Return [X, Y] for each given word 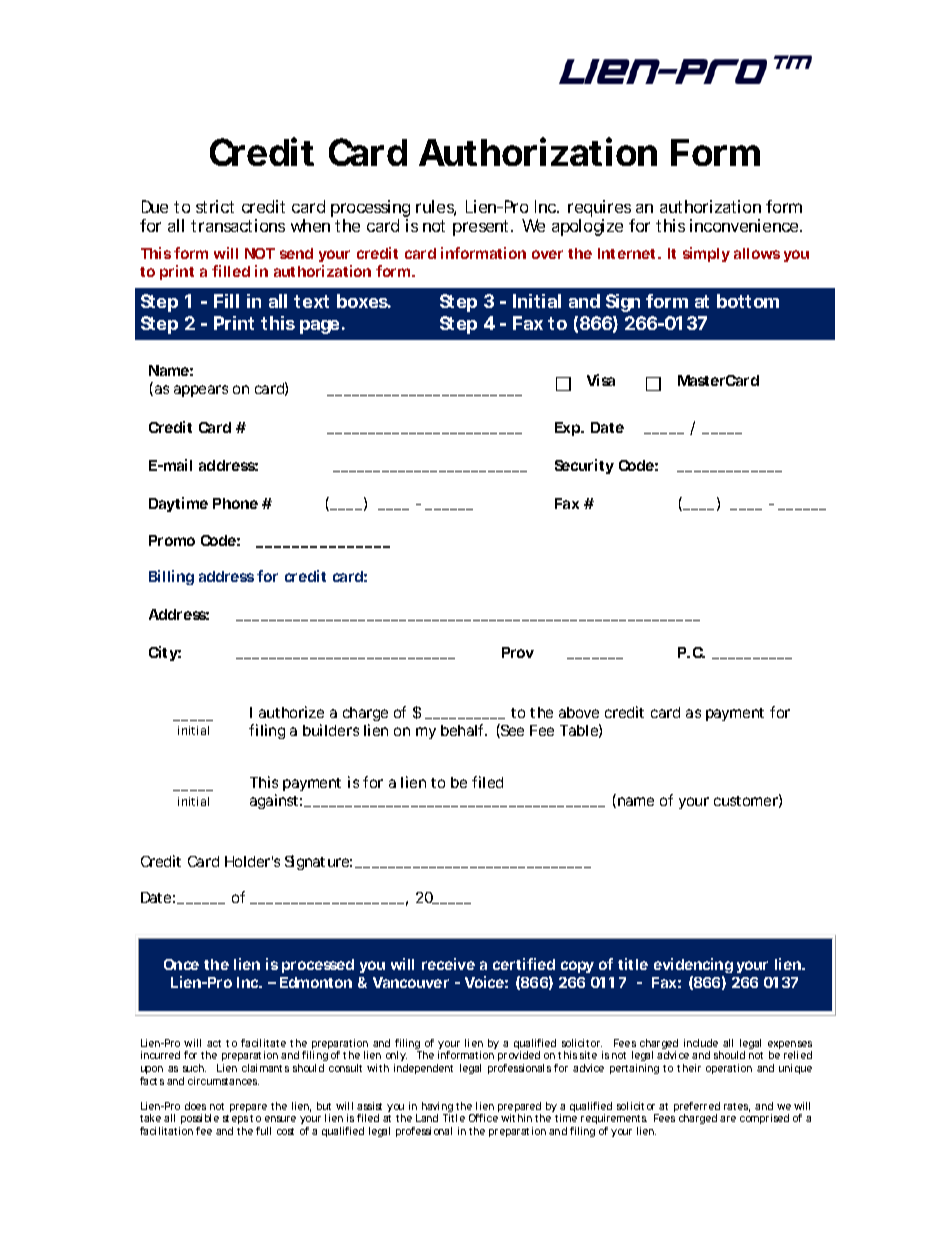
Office [483, 1118]
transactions [238, 225]
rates [737, 1107]
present [483, 228]
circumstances [223, 1081]
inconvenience [745, 225]
